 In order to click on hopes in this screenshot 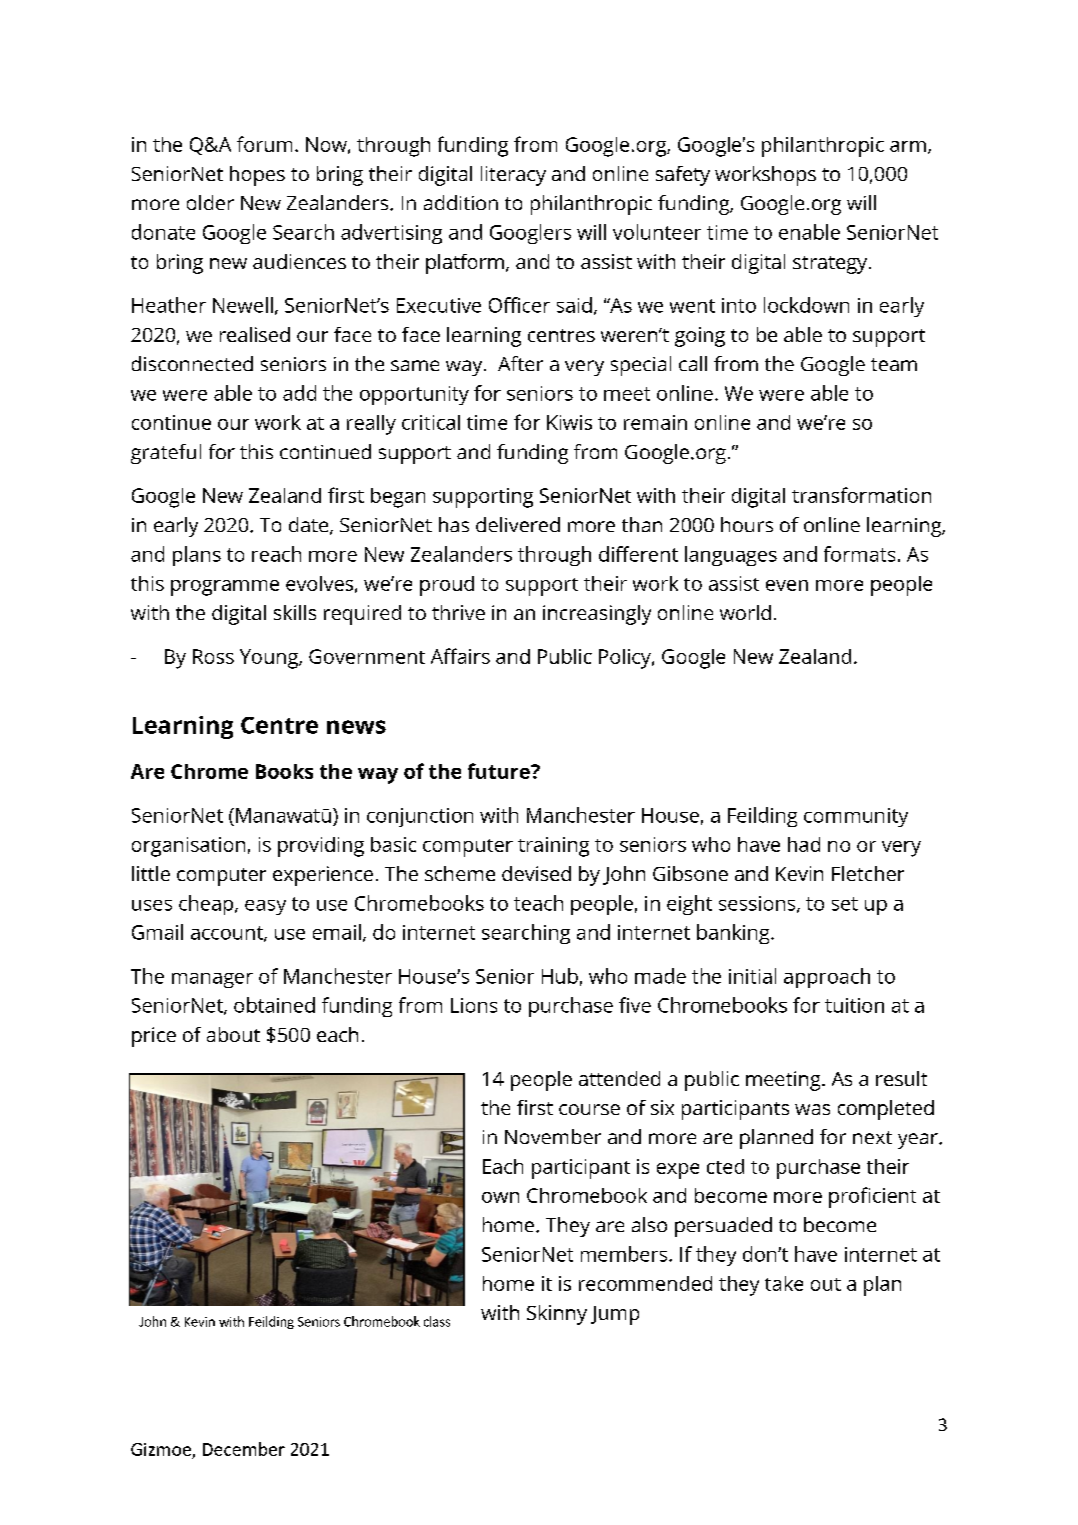, I will do `click(257, 176)`.
